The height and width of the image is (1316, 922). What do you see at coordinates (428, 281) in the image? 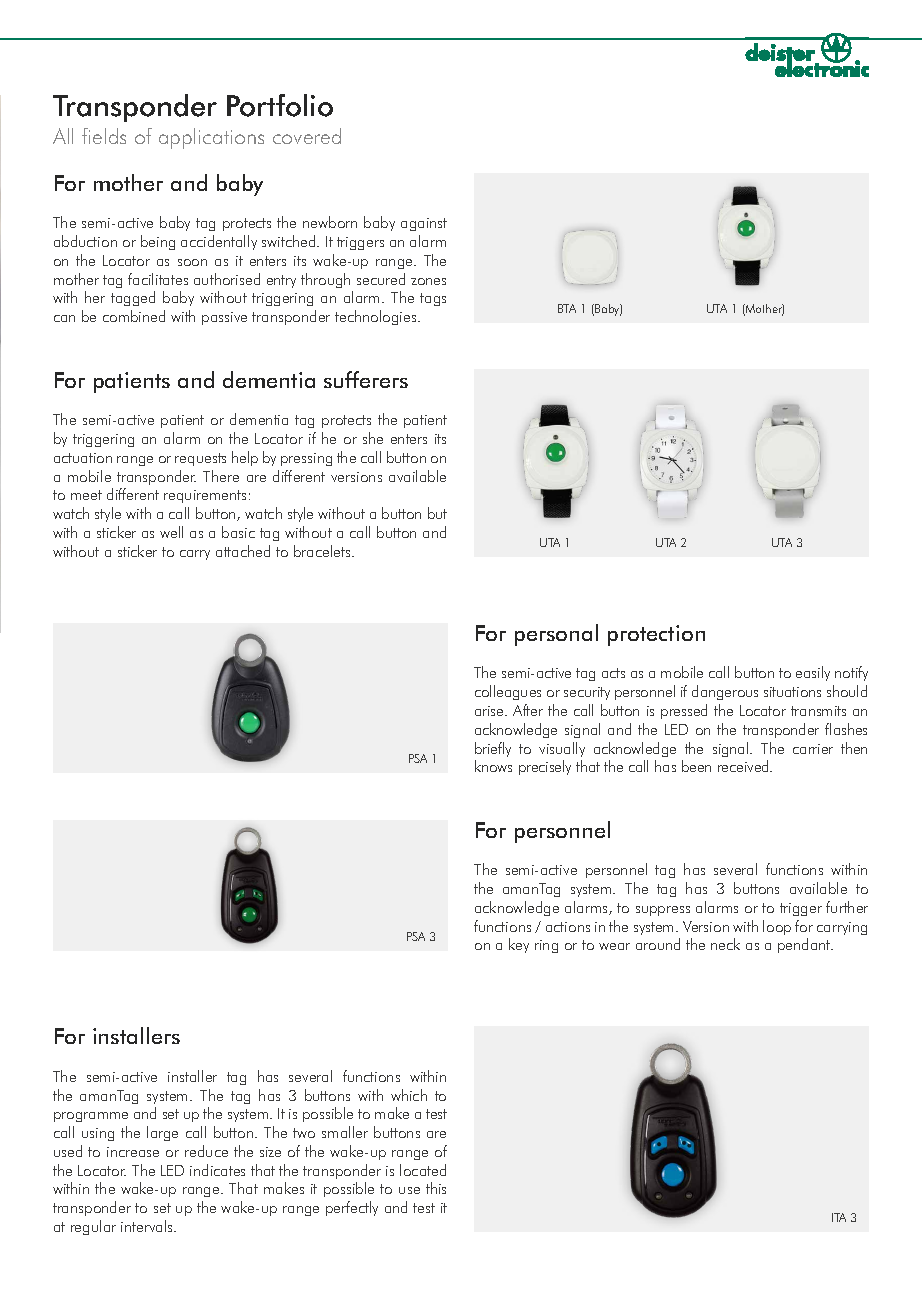
I see `zones` at bounding box center [428, 281].
